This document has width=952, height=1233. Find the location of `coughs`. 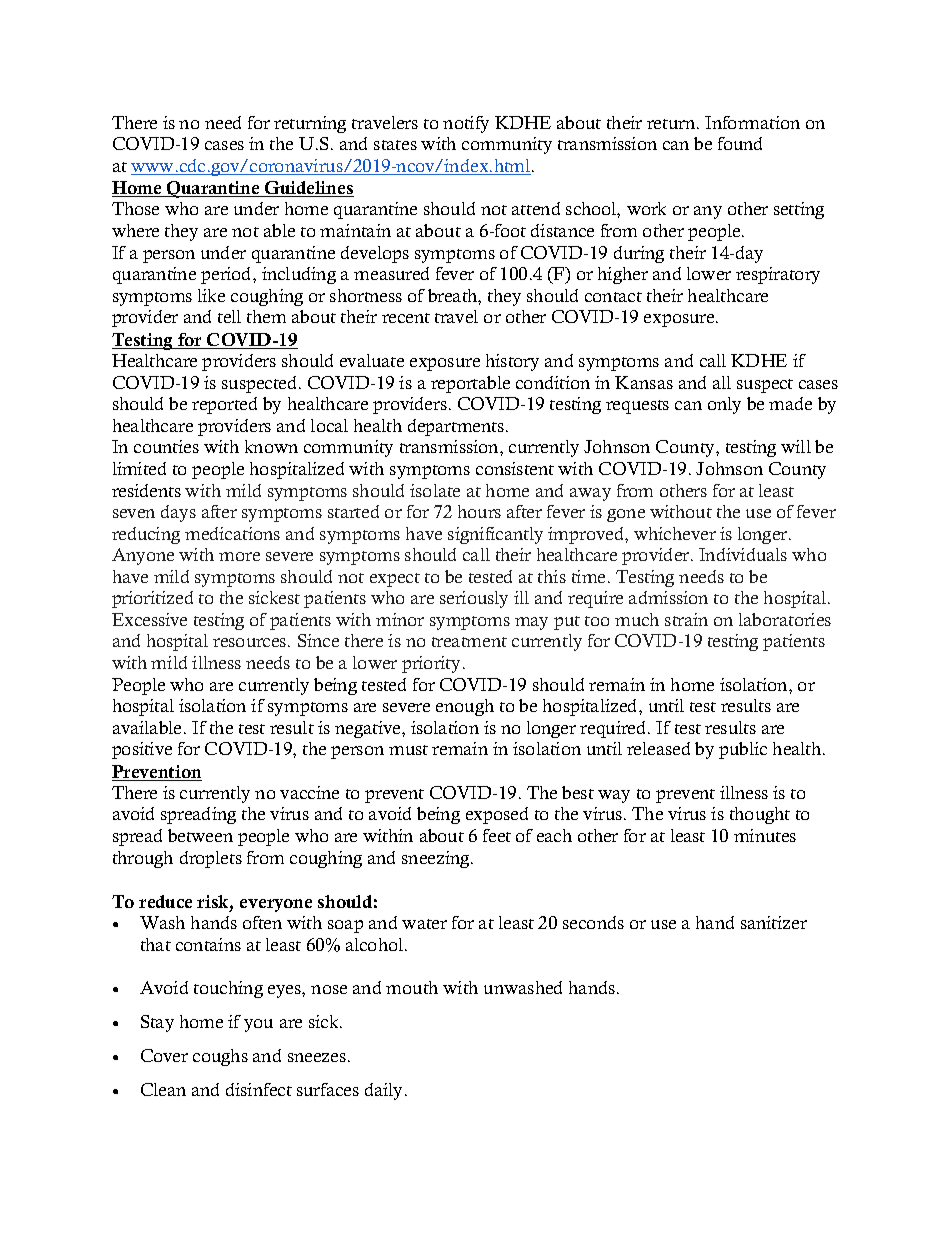

coughs is located at coordinates (220, 1057).
